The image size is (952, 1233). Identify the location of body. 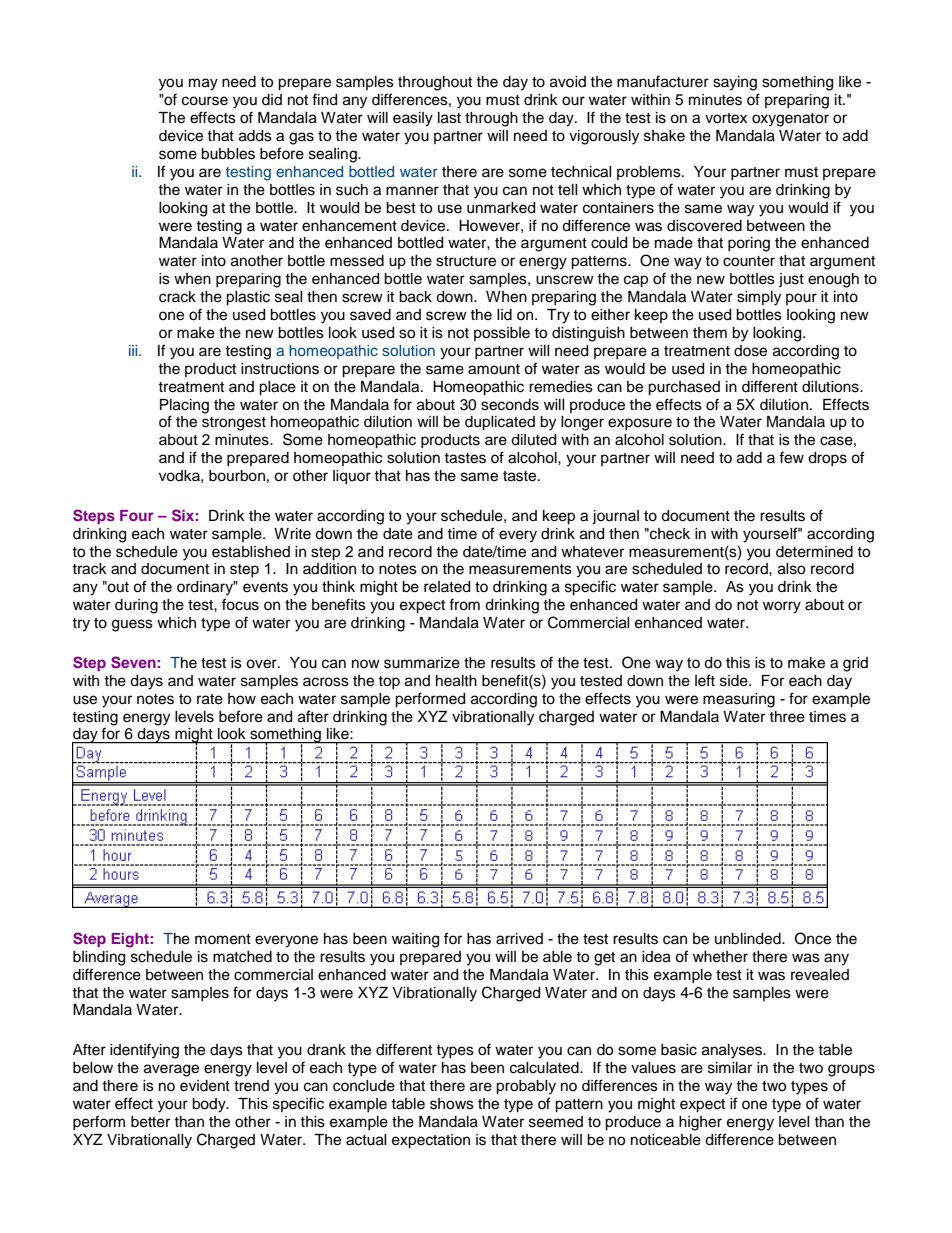
(210, 1105).
